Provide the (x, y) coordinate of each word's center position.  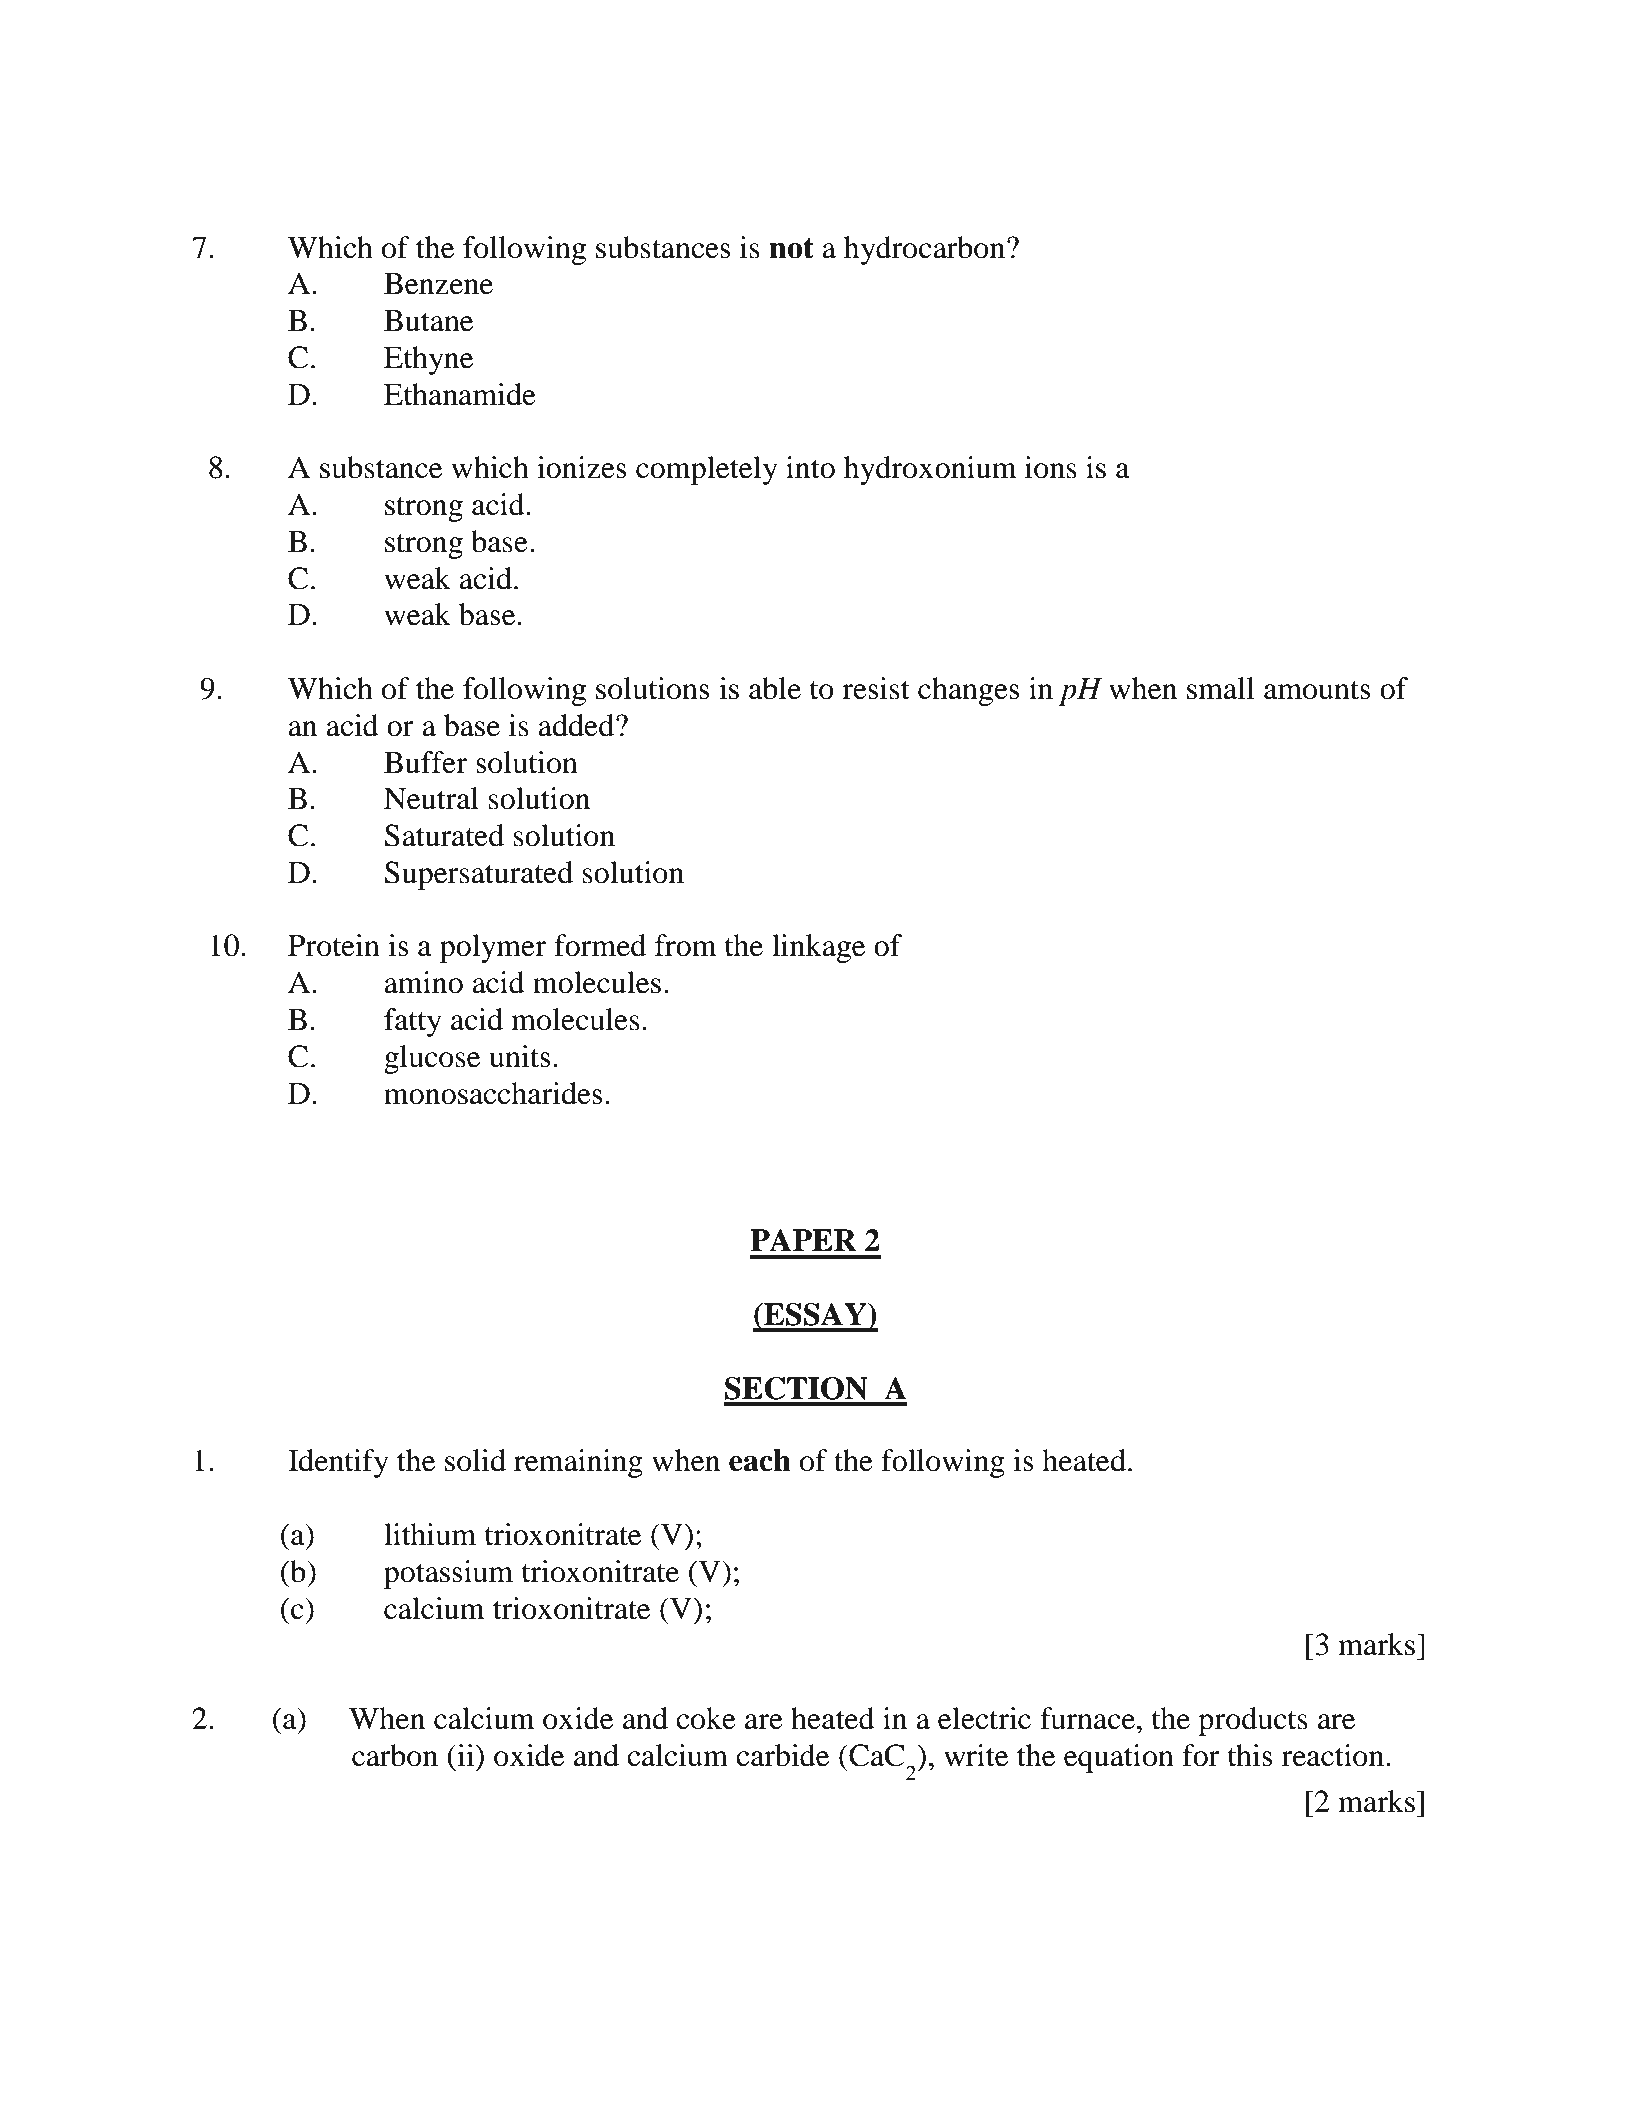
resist (876, 688)
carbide (782, 1755)
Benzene (438, 283)
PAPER (803, 1240)
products (1253, 1721)
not (791, 248)
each (760, 1460)
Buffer (425, 762)
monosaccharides (493, 1093)
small (1220, 688)
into (810, 467)
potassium (448, 1574)
